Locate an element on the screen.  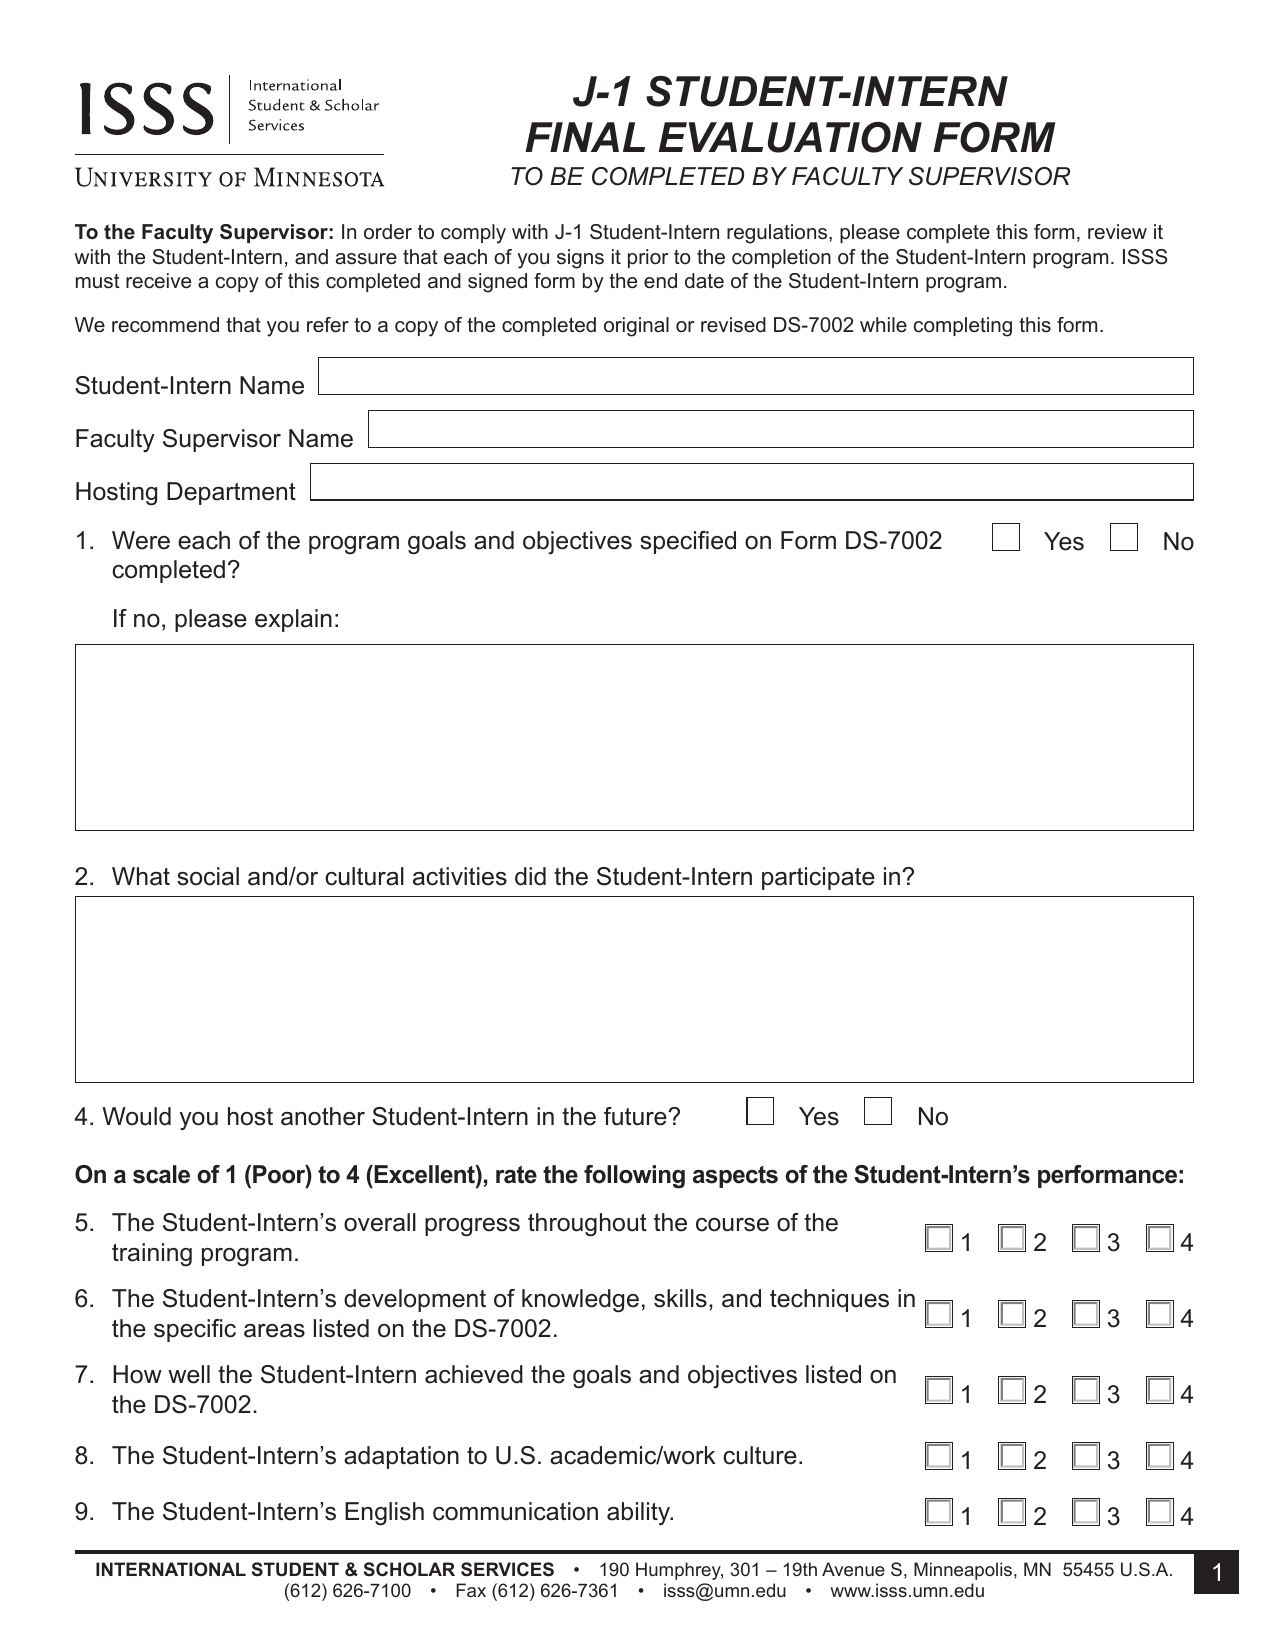
did is located at coordinates (530, 876).
